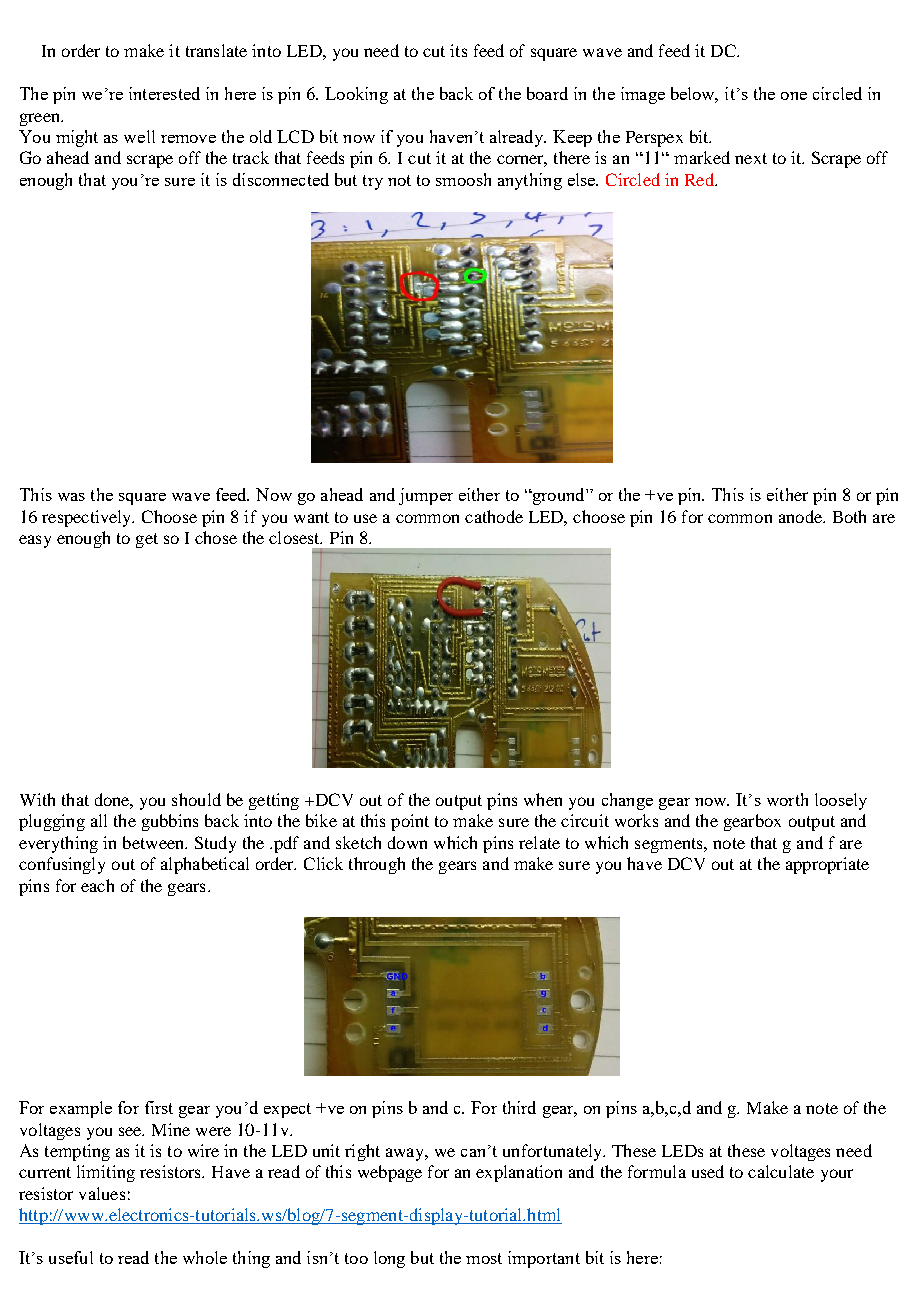 The width and height of the screenshot is (924, 1308). What do you see at coordinates (216, 537) in the screenshot?
I see `chose` at bounding box center [216, 537].
